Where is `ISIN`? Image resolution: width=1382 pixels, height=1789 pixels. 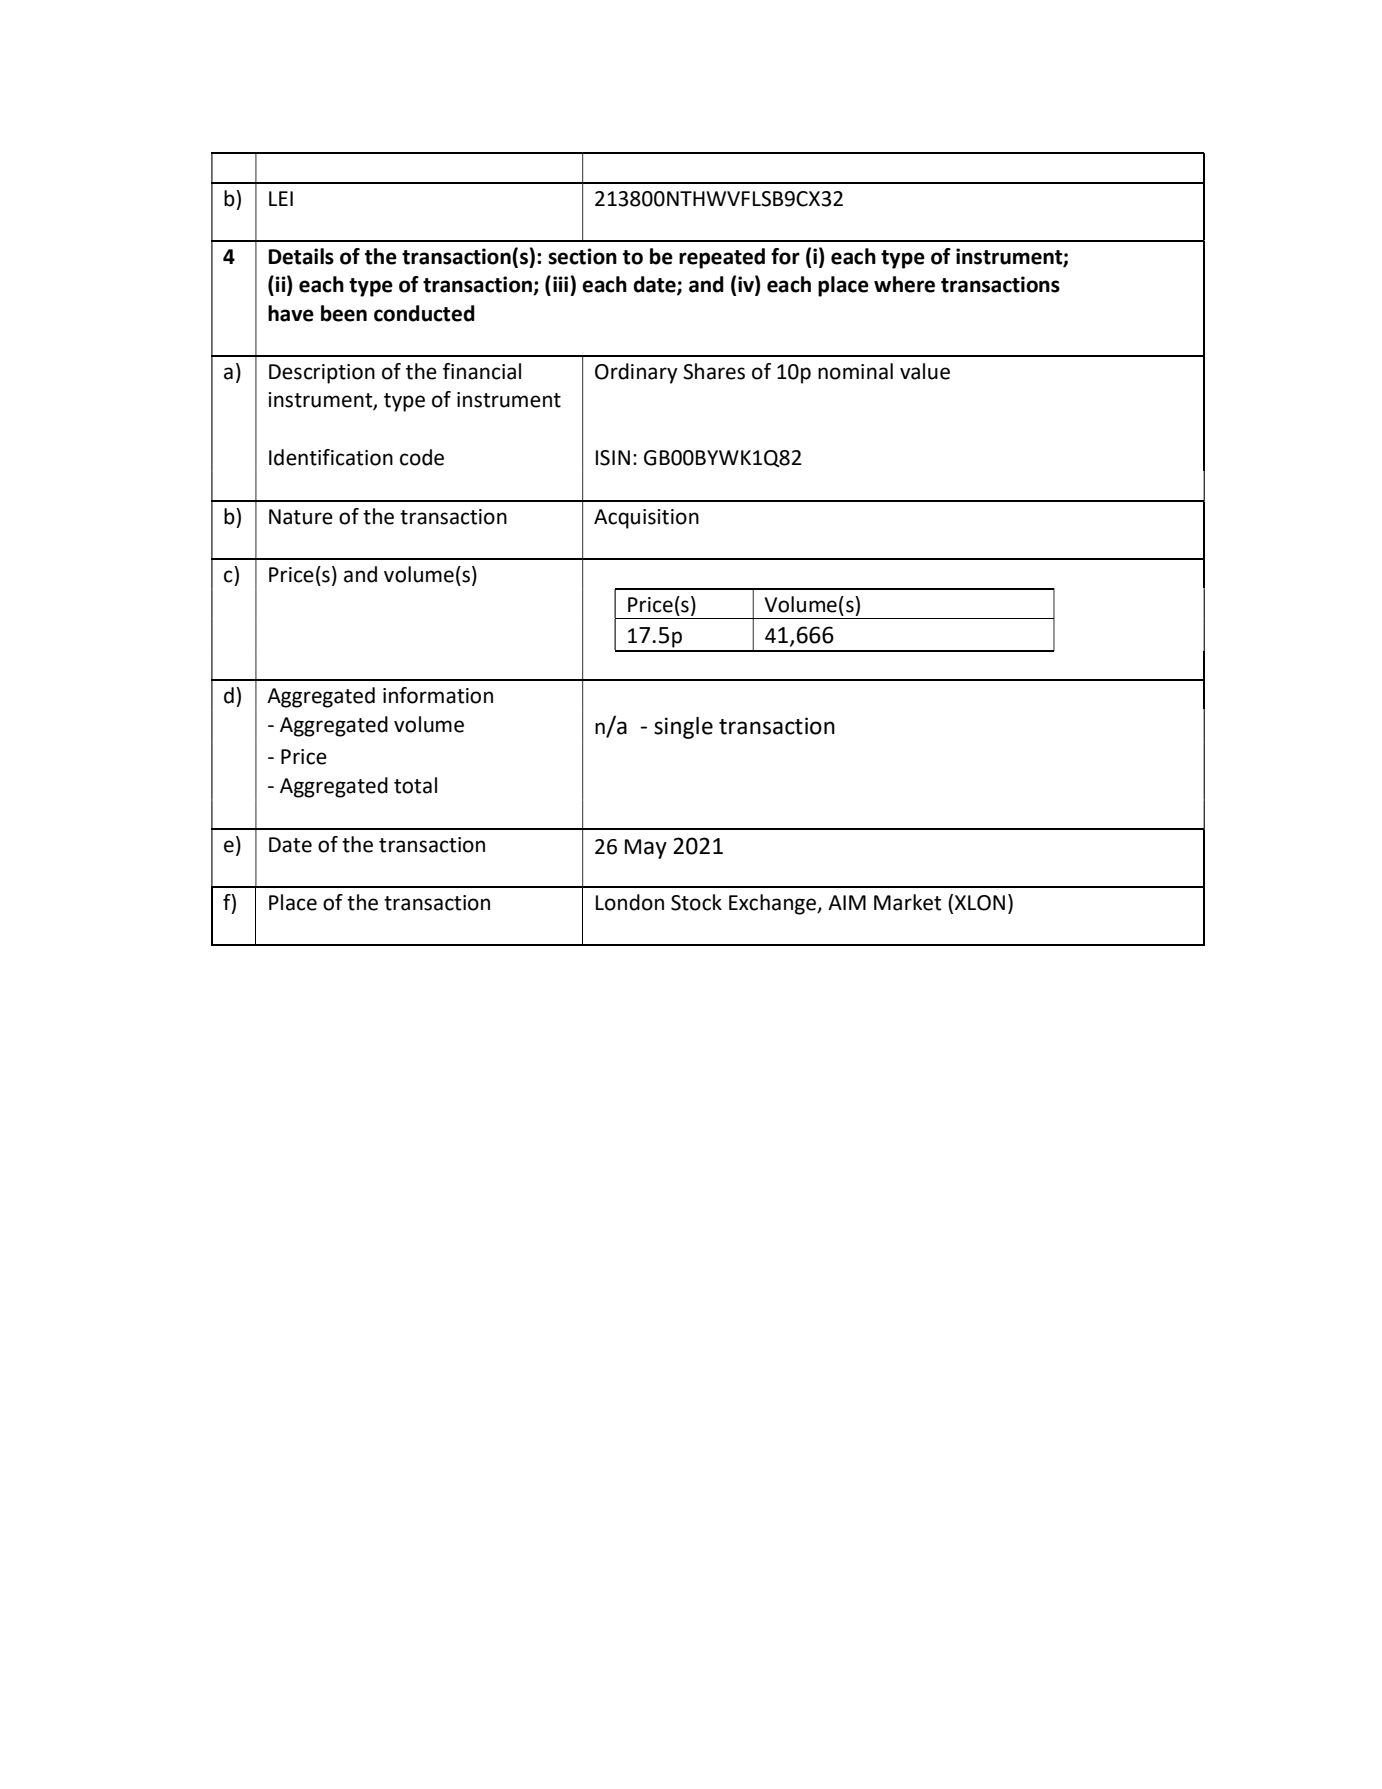 ISIN is located at coordinates (613, 458).
